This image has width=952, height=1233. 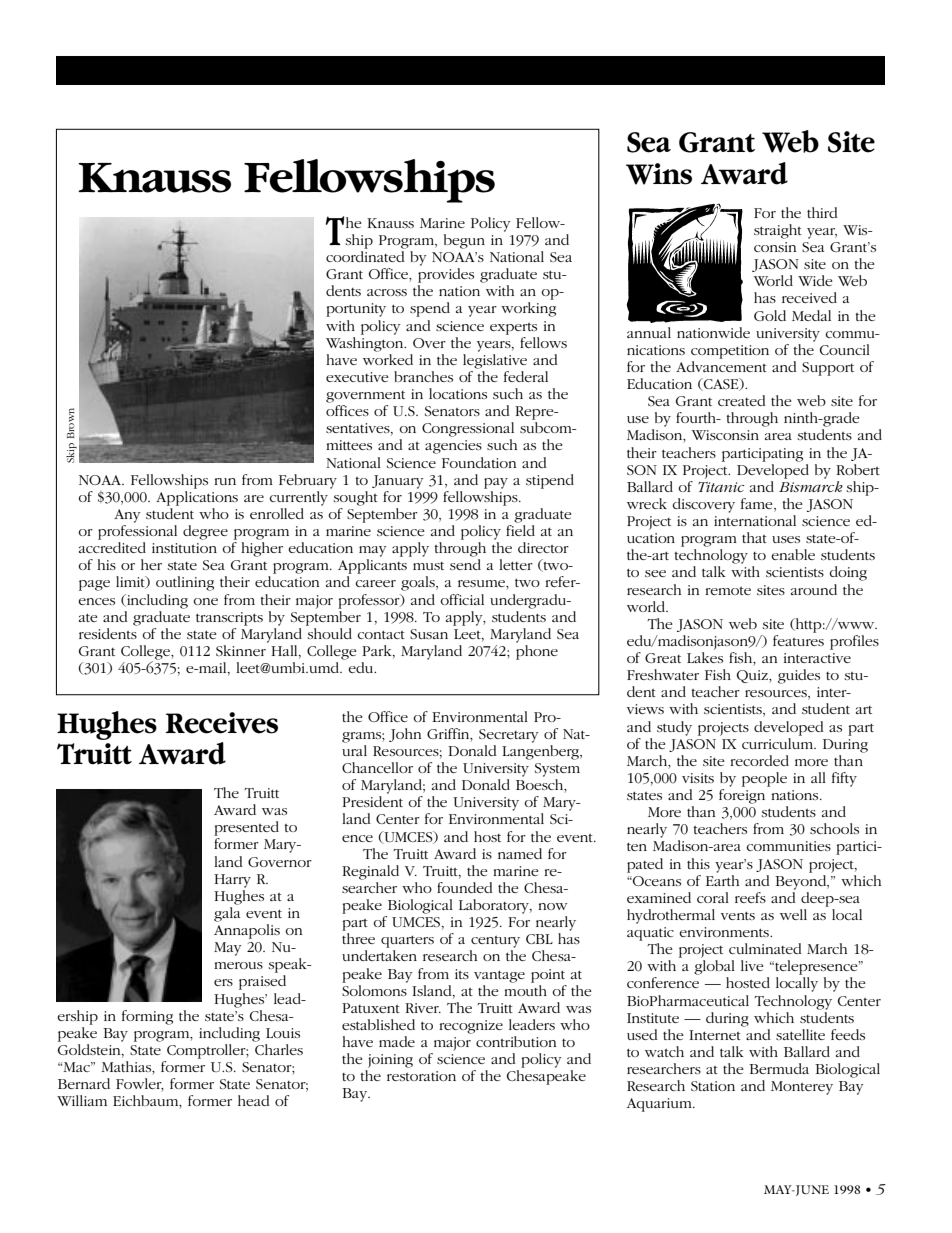 What do you see at coordinates (365, 256) in the image?
I see `coordinated` at bounding box center [365, 256].
